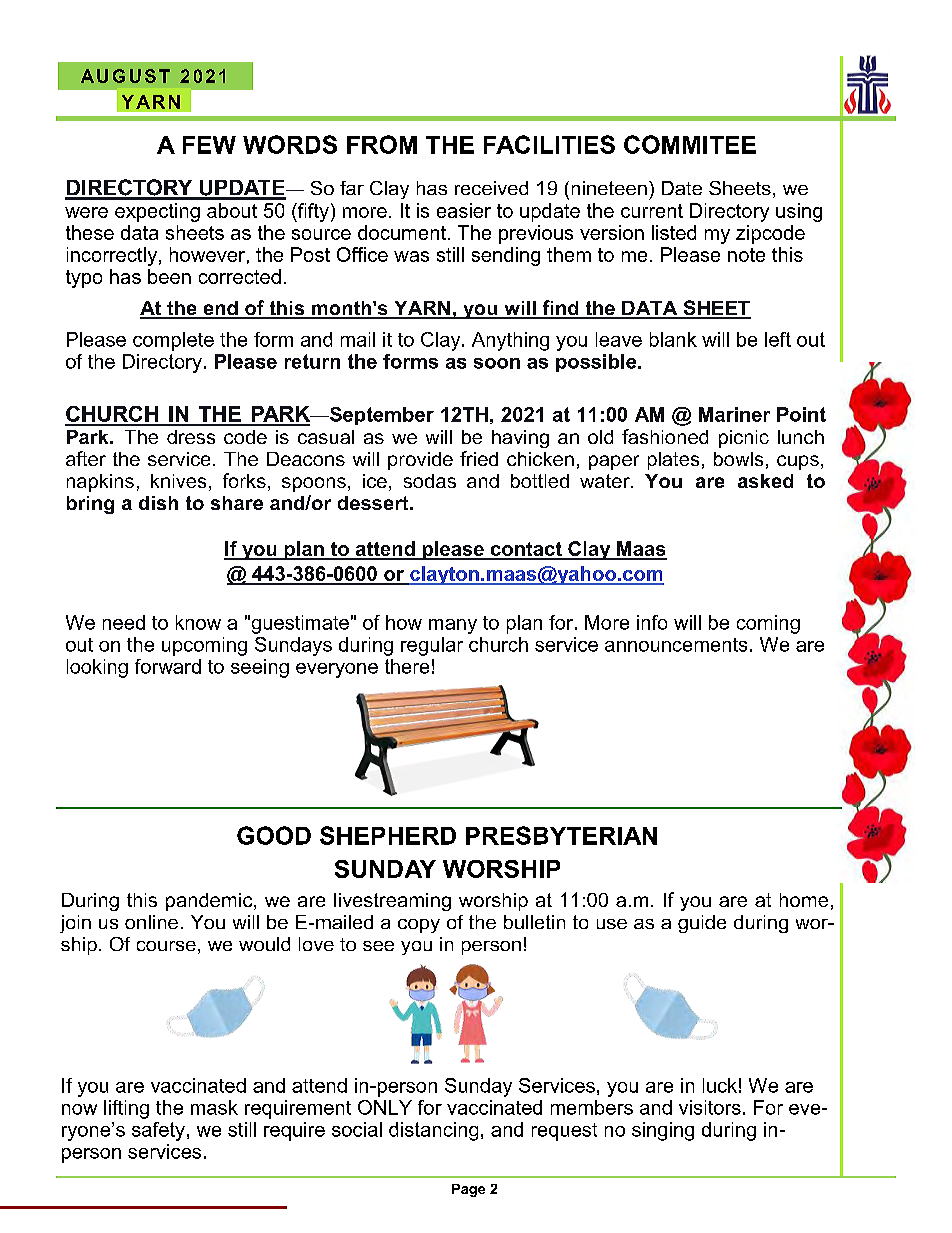 The width and height of the document is (952, 1233). What do you see at coordinates (173, 341) in the document?
I see `complete` at bounding box center [173, 341].
